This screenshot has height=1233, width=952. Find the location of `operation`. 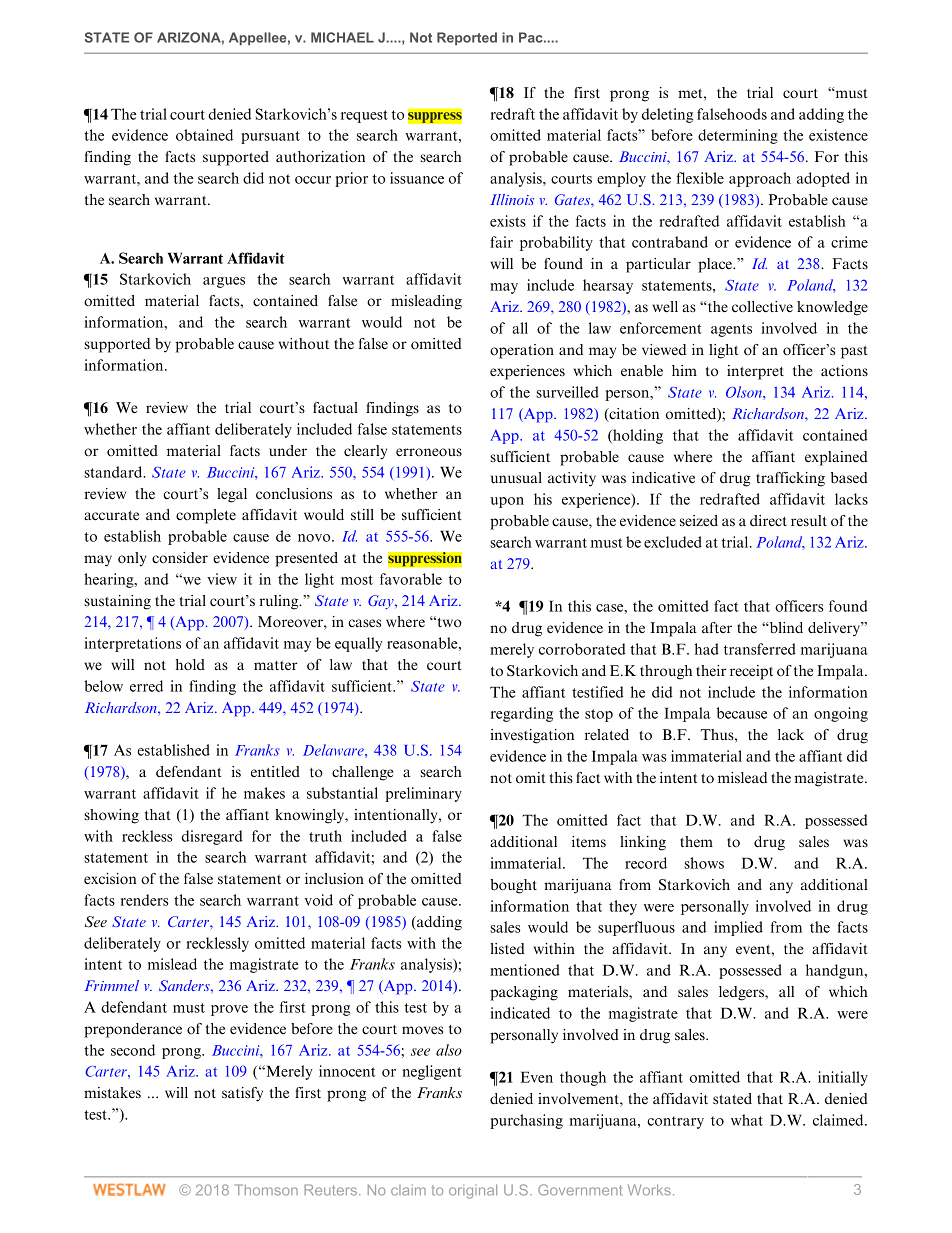

operation is located at coordinates (522, 351).
